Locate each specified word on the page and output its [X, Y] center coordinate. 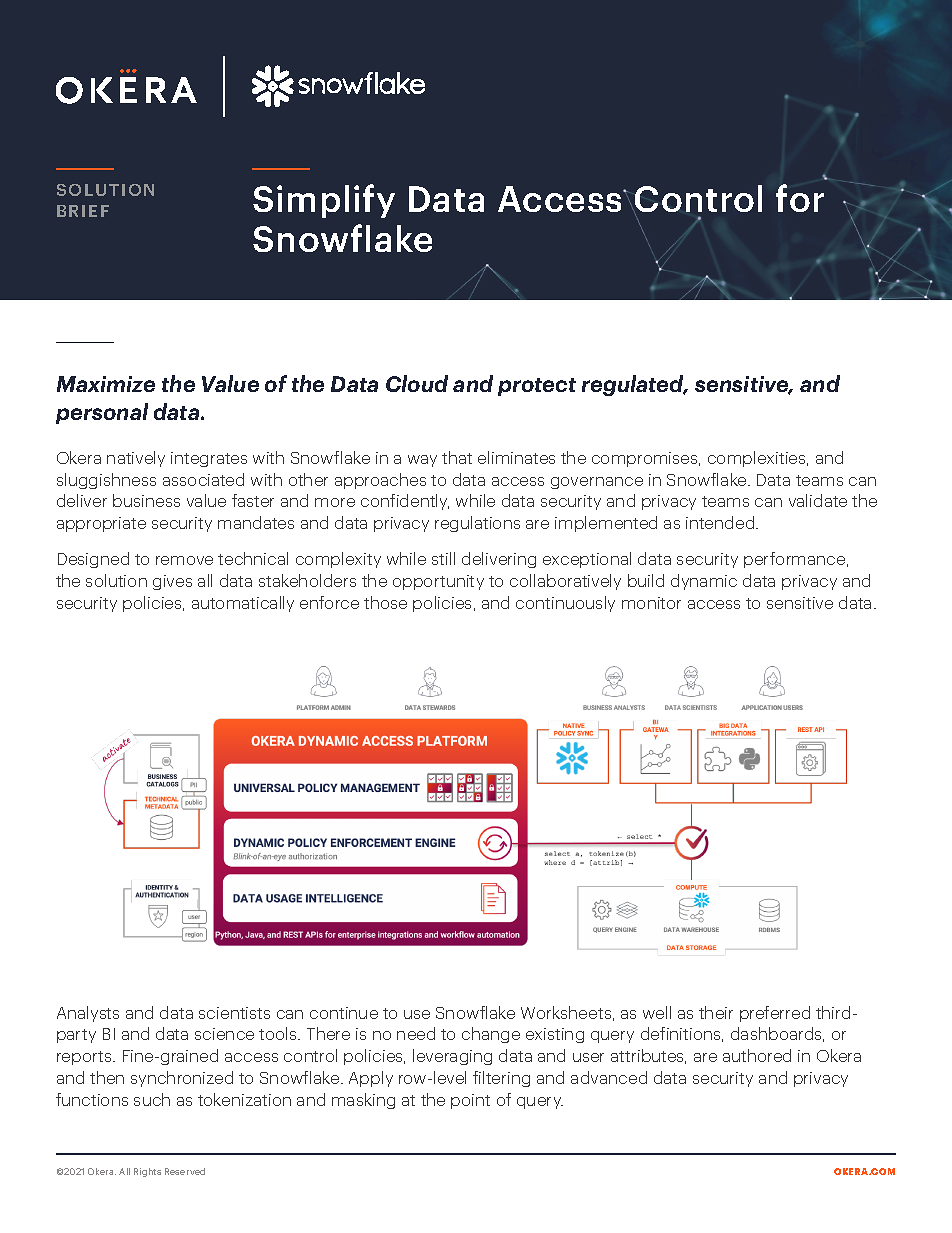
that [457, 457]
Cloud [417, 383]
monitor [651, 603]
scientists [234, 1013]
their [716, 1012]
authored [757, 1055]
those [385, 602]
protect [537, 387]
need [416, 1033]
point [470, 1101]
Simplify [324, 201]
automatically [243, 604]
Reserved [185, 1171]
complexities [758, 459]
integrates [209, 459]
